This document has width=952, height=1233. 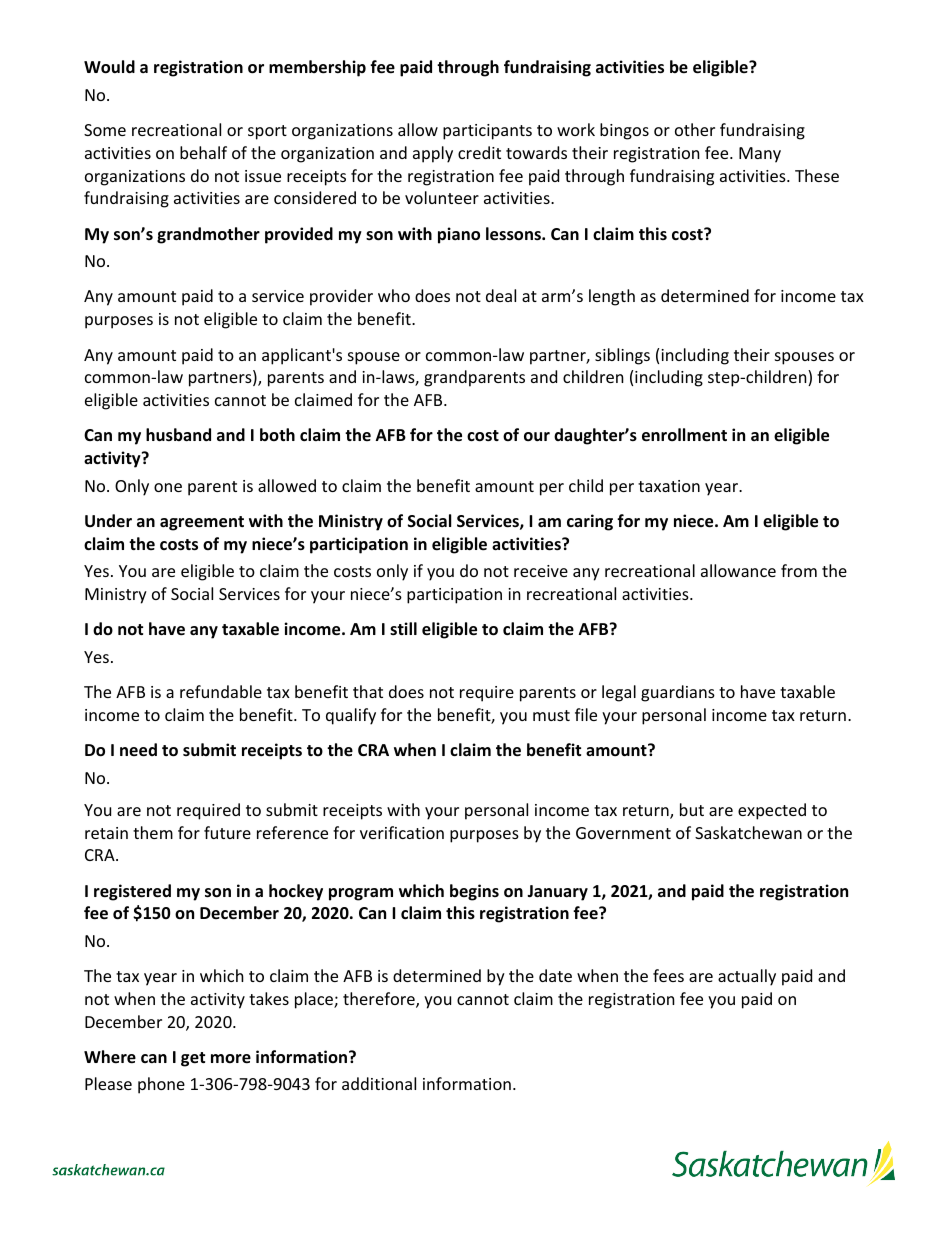 What do you see at coordinates (487, 132) in the document?
I see `participants` at bounding box center [487, 132].
